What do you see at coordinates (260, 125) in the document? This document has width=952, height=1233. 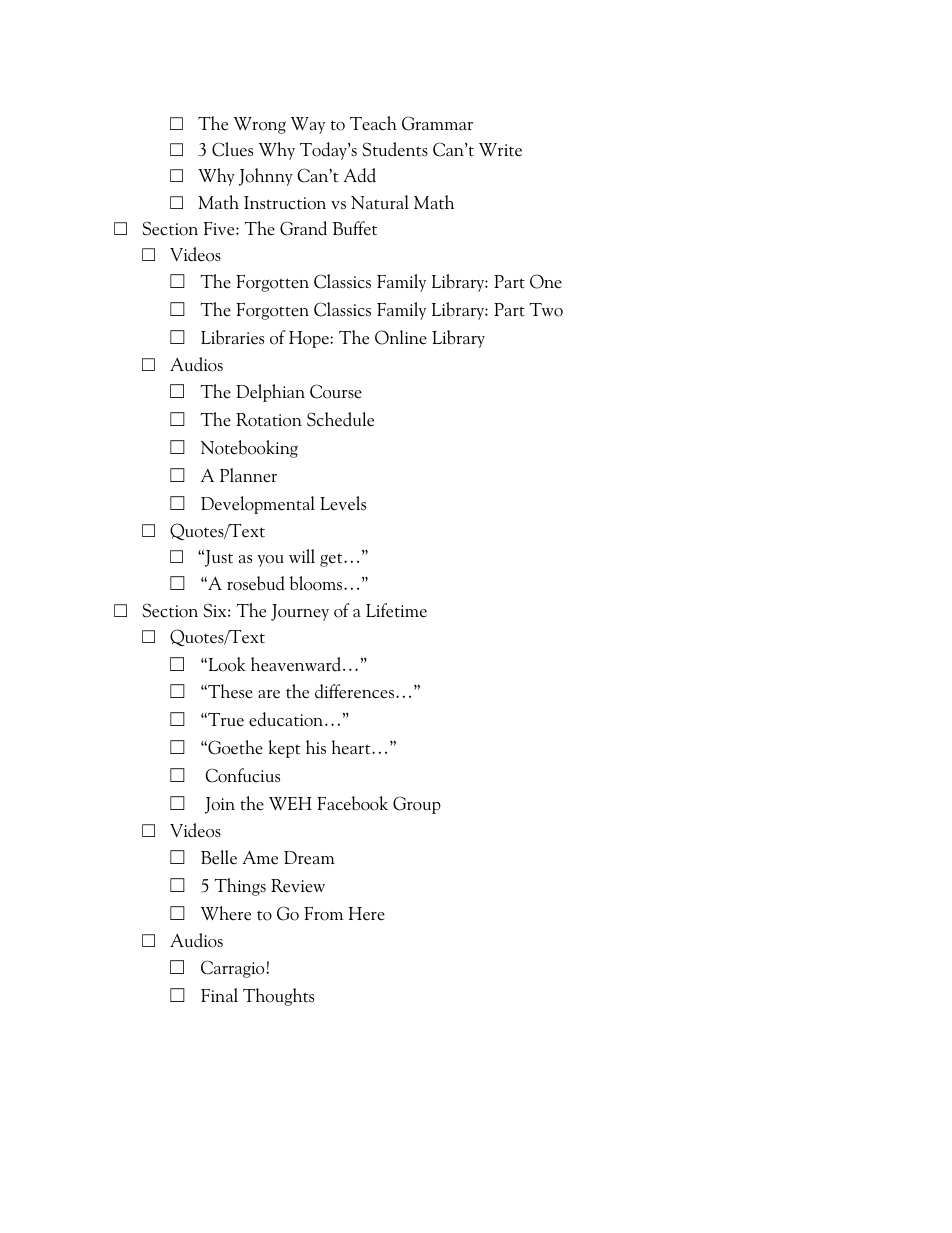 I see `Wrong` at bounding box center [260, 125].
